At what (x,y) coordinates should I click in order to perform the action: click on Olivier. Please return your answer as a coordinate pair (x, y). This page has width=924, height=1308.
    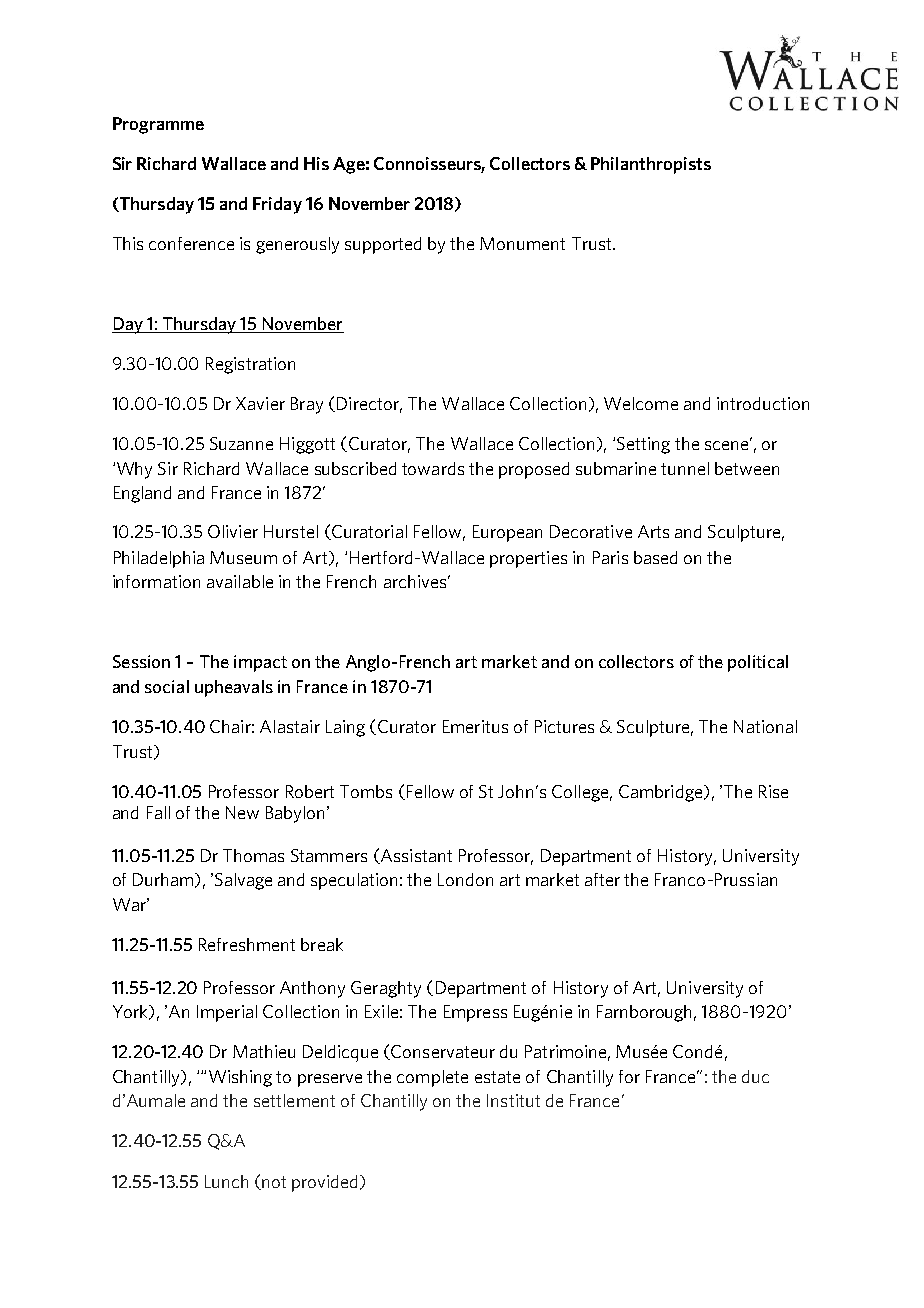
    Looking at the image, I should click on (233, 531).
